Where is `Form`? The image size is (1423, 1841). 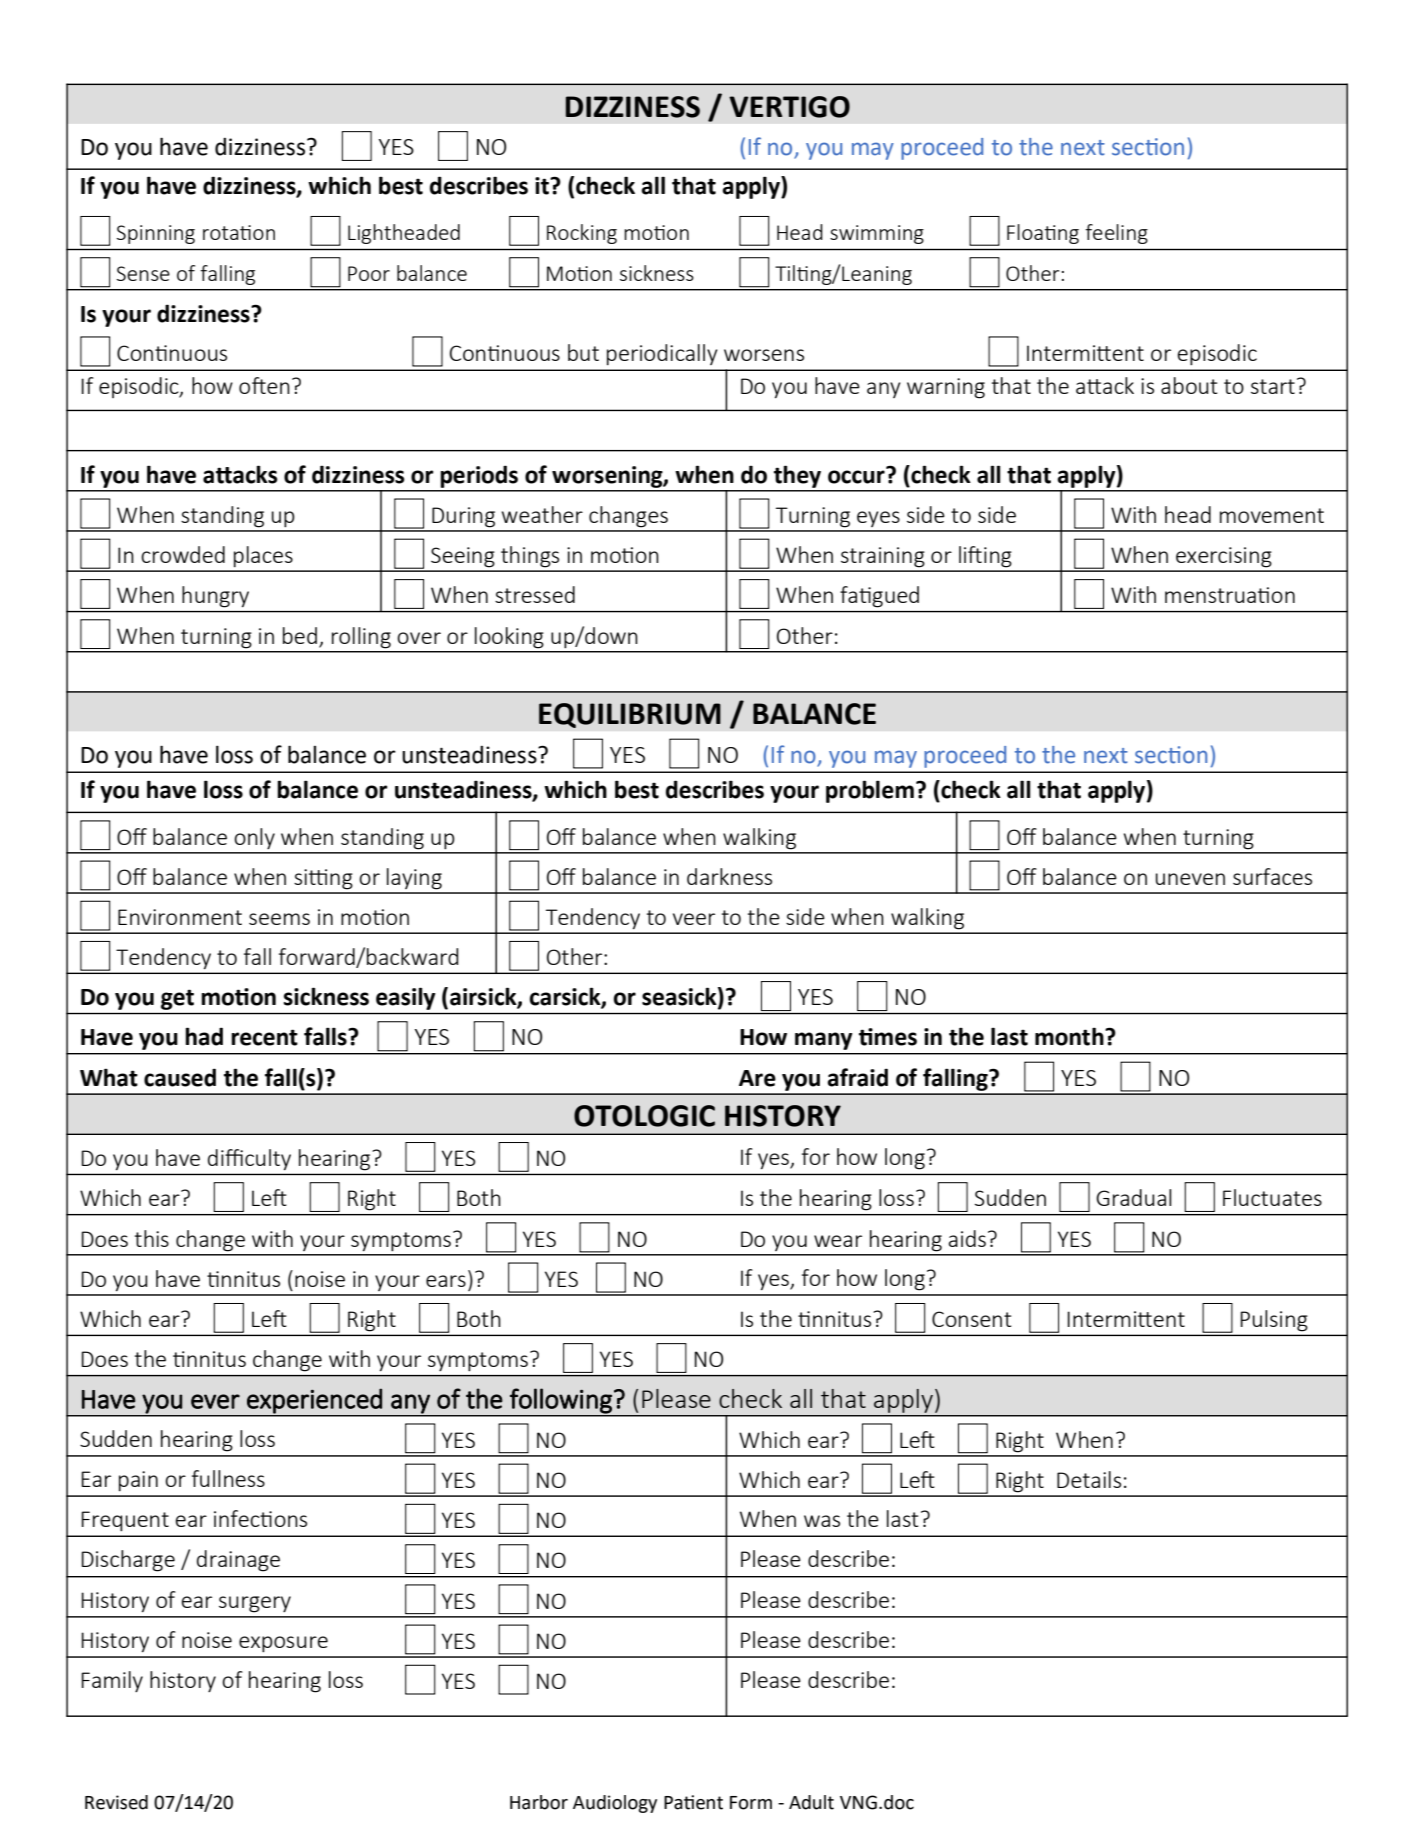 Form is located at coordinates (751, 1803).
